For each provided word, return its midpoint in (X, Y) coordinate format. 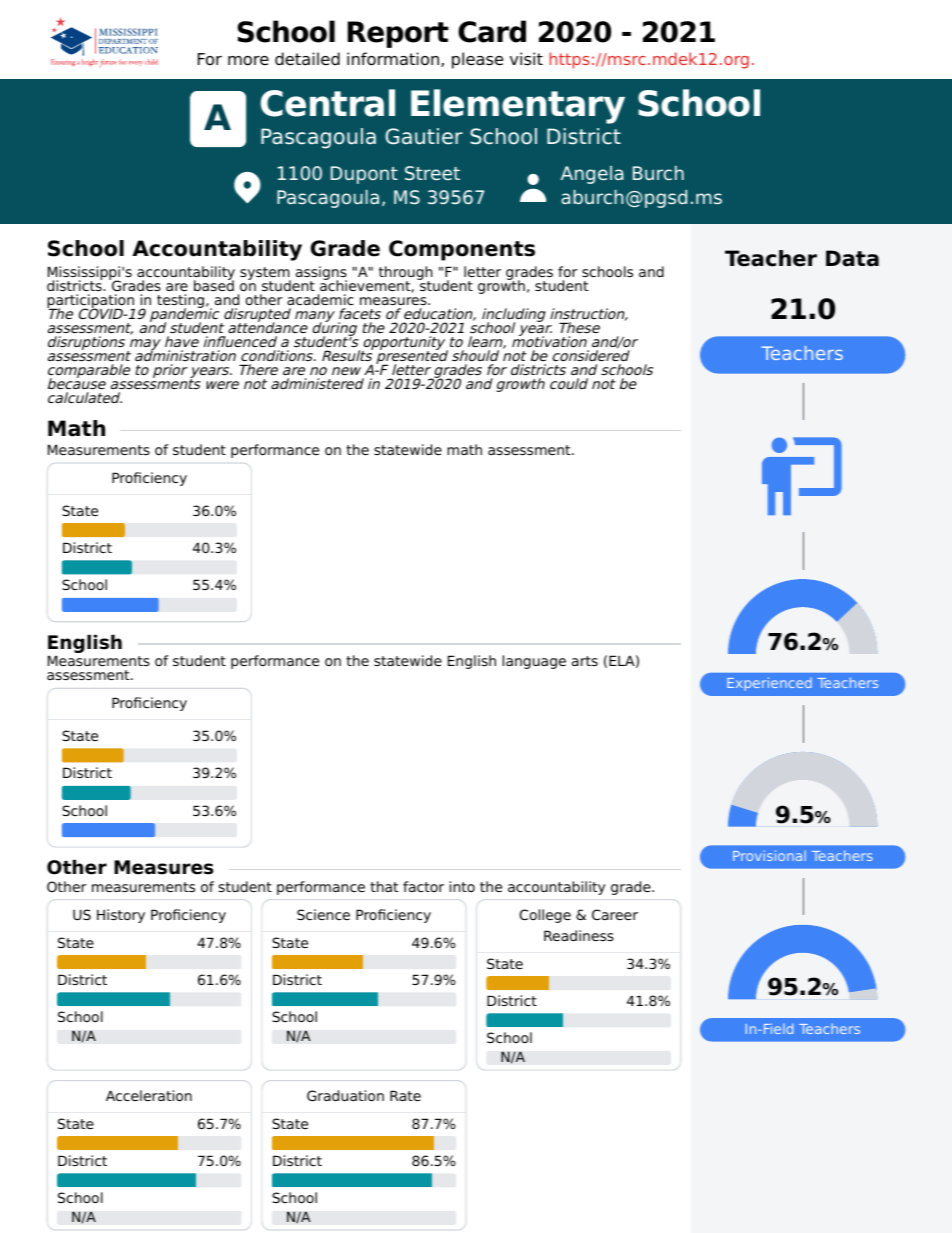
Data (852, 258)
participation (91, 302)
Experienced (769, 684)
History (121, 916)
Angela (592, 175)
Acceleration (149, 1095)
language (534, 662)
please (477, 60)
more (248, 61)
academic (320, 301)
